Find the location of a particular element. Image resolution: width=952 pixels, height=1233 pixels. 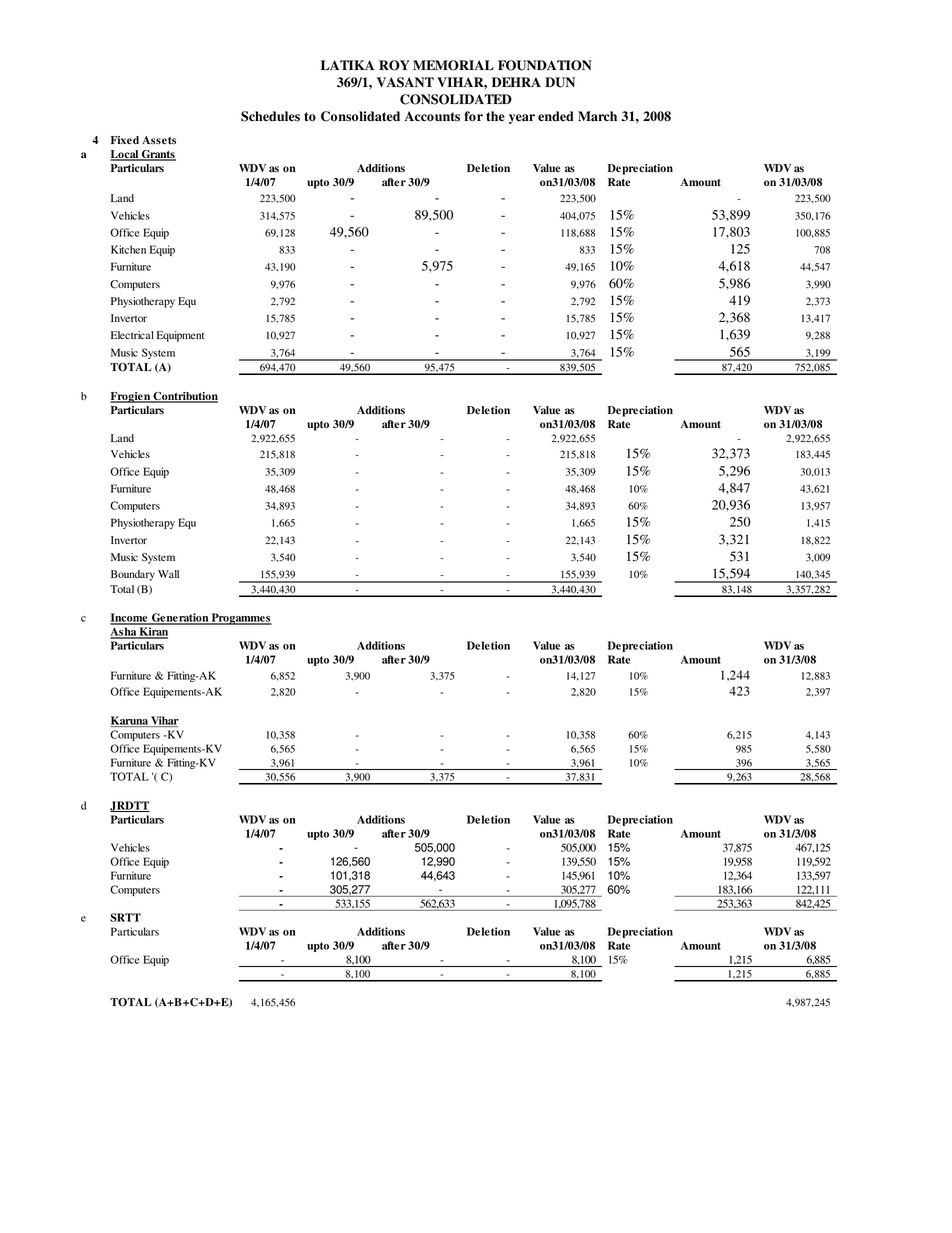

SRTT is located at coordinates (125, 917).
